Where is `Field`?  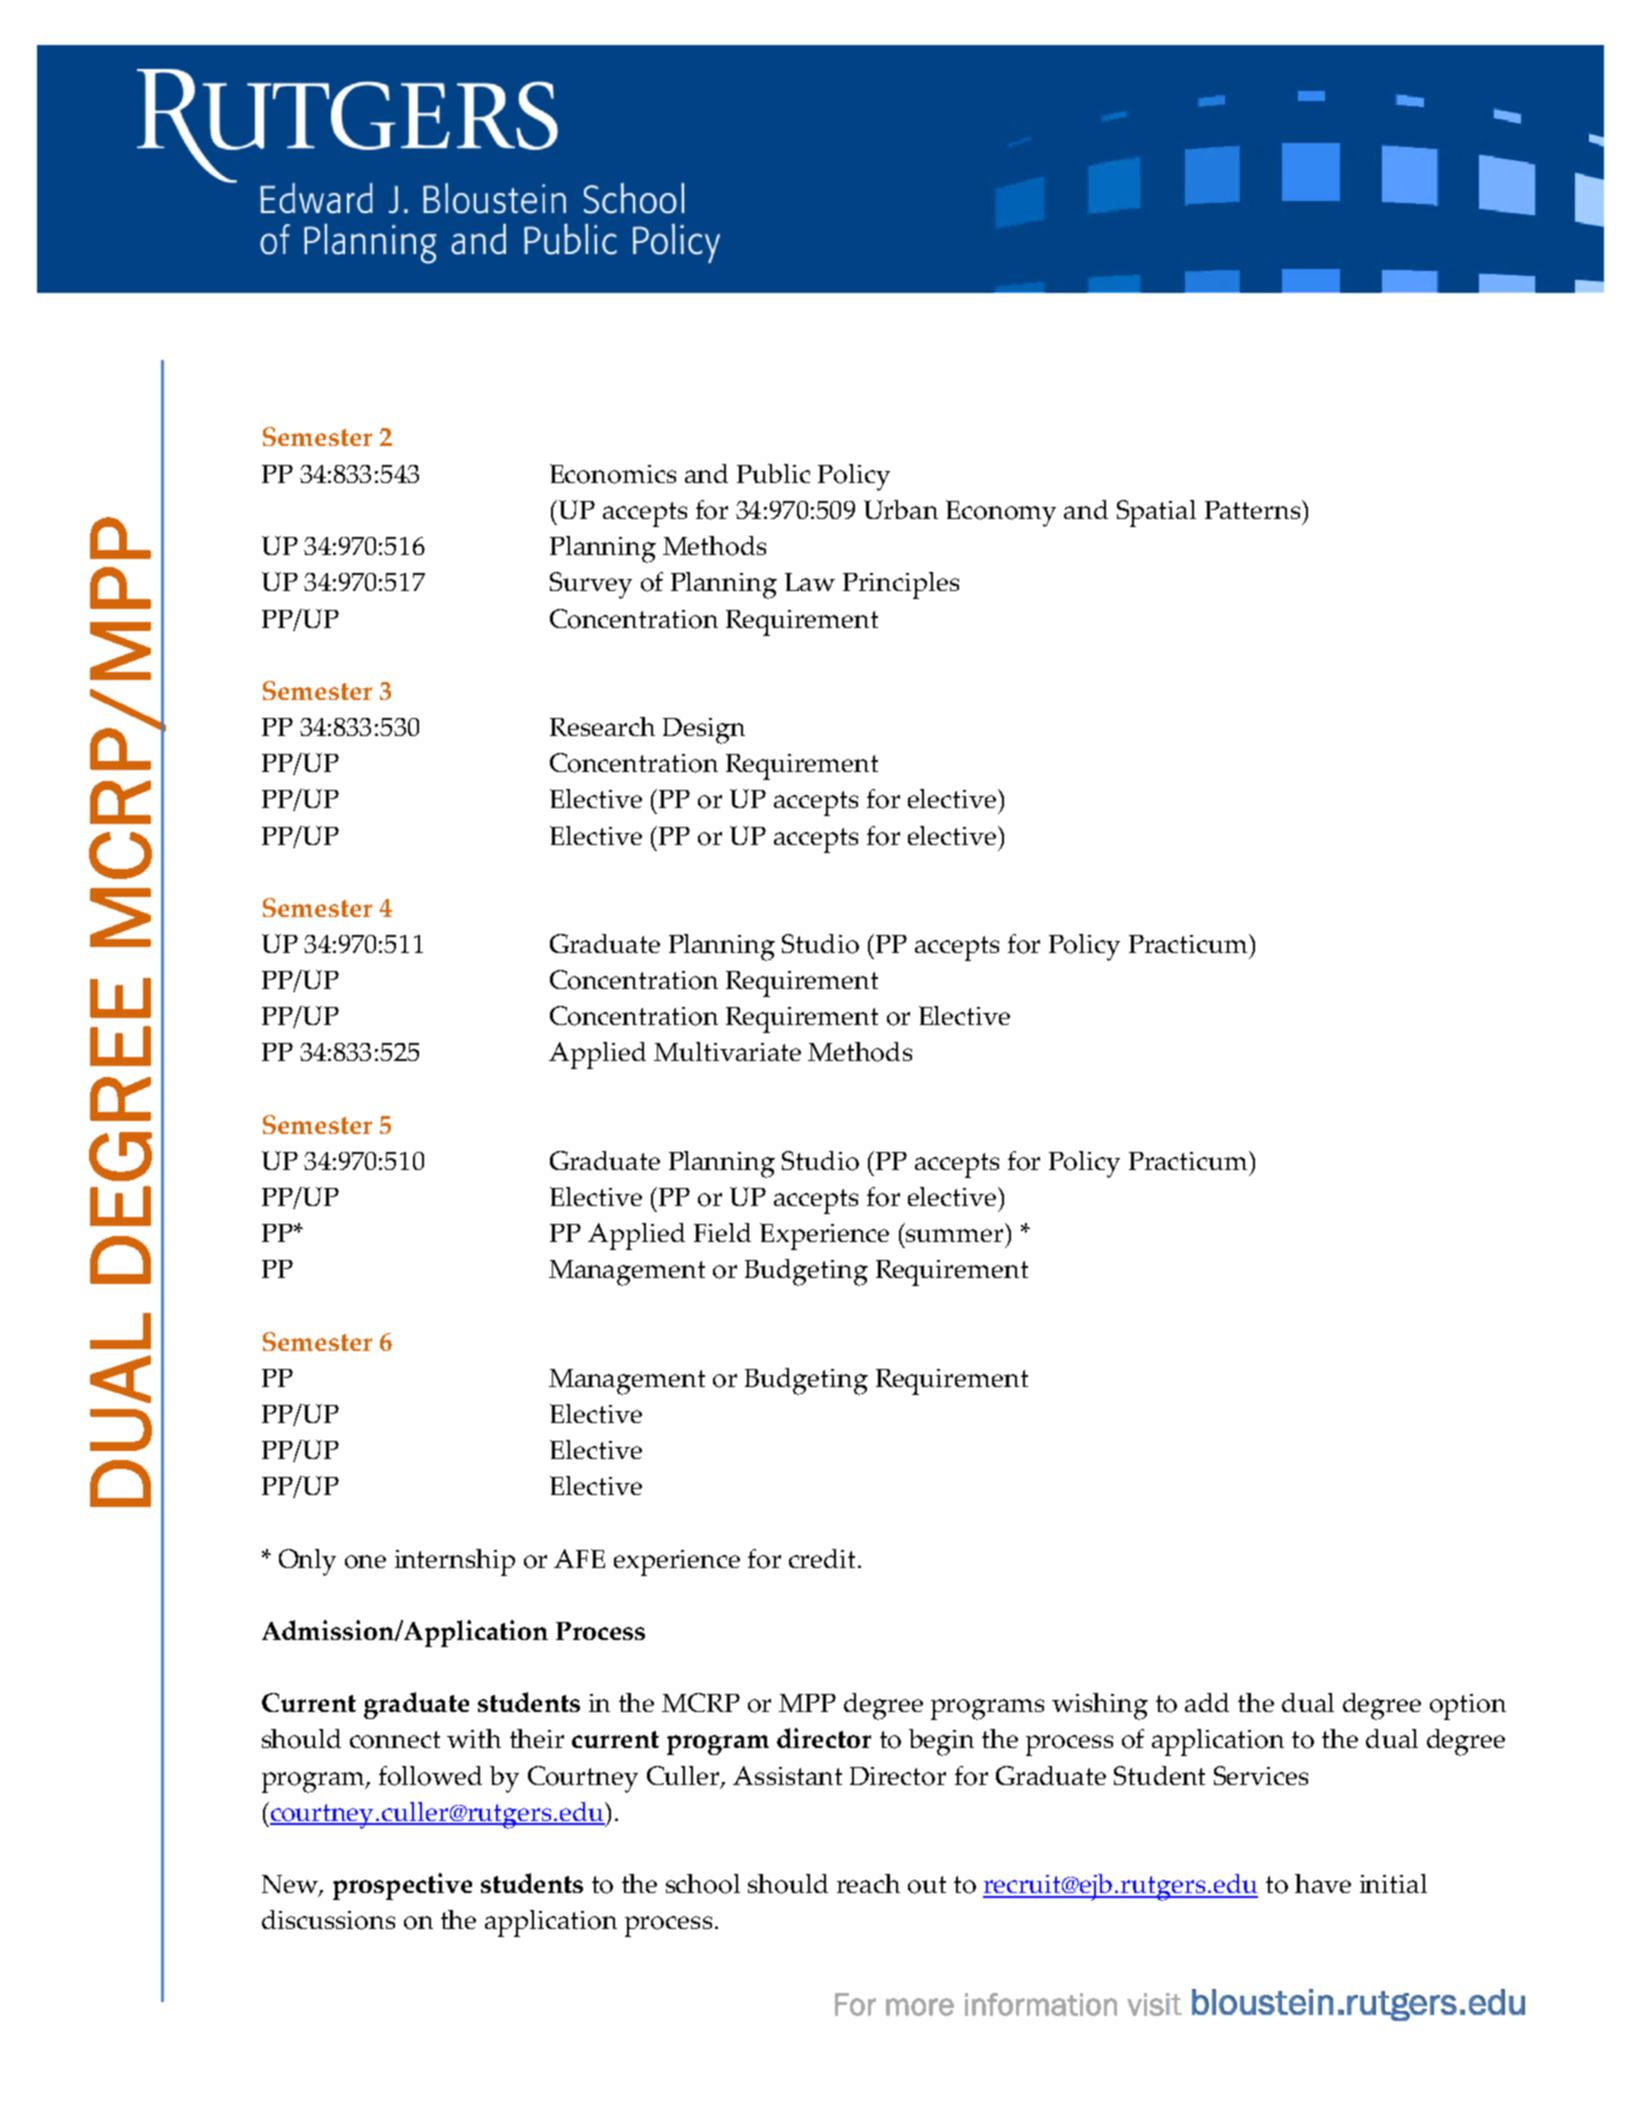 Field is located at coordinates (722, 1232).
